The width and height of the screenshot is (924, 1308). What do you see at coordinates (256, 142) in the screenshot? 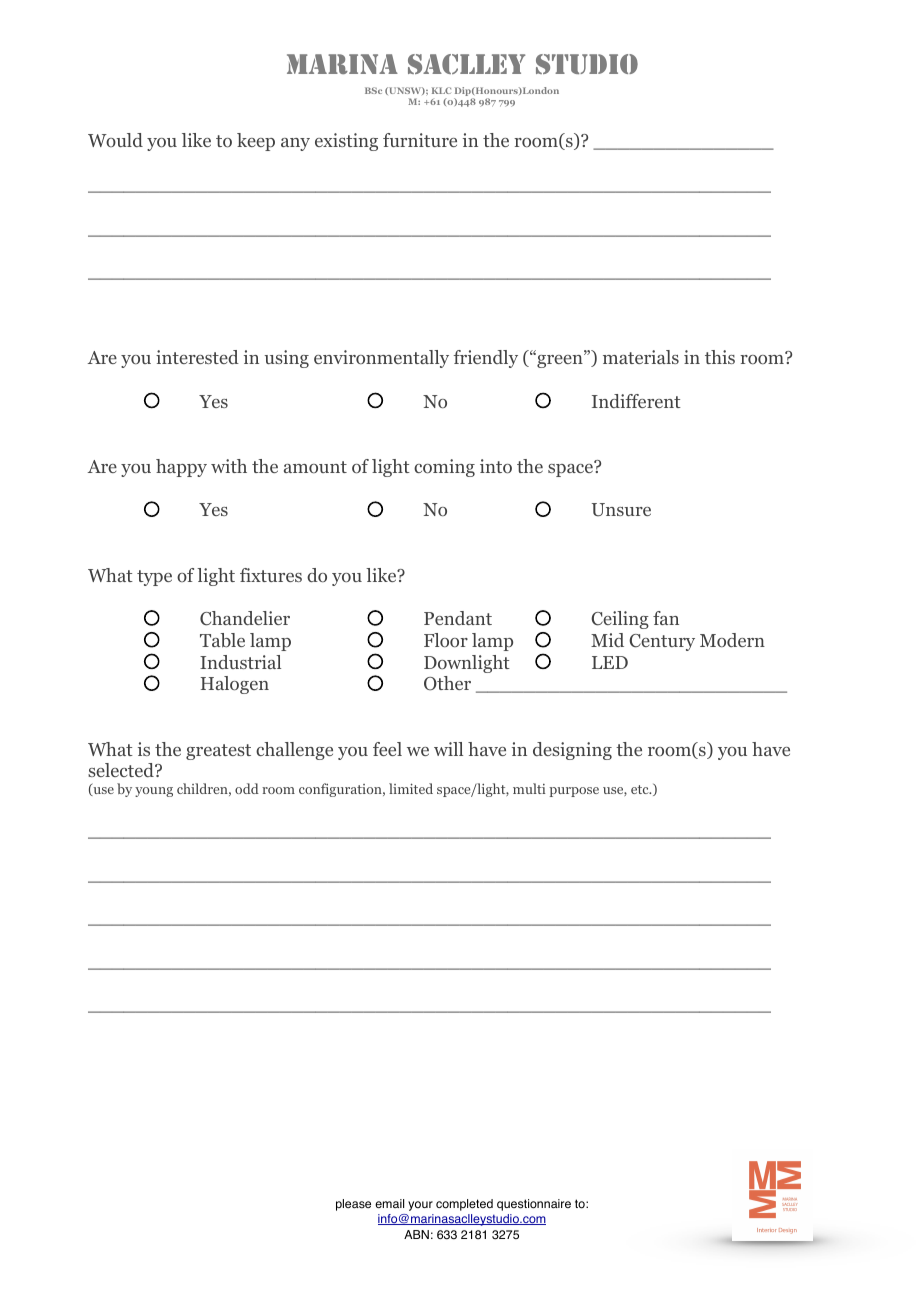
I see `keep` at bounding box center [256, 142].
